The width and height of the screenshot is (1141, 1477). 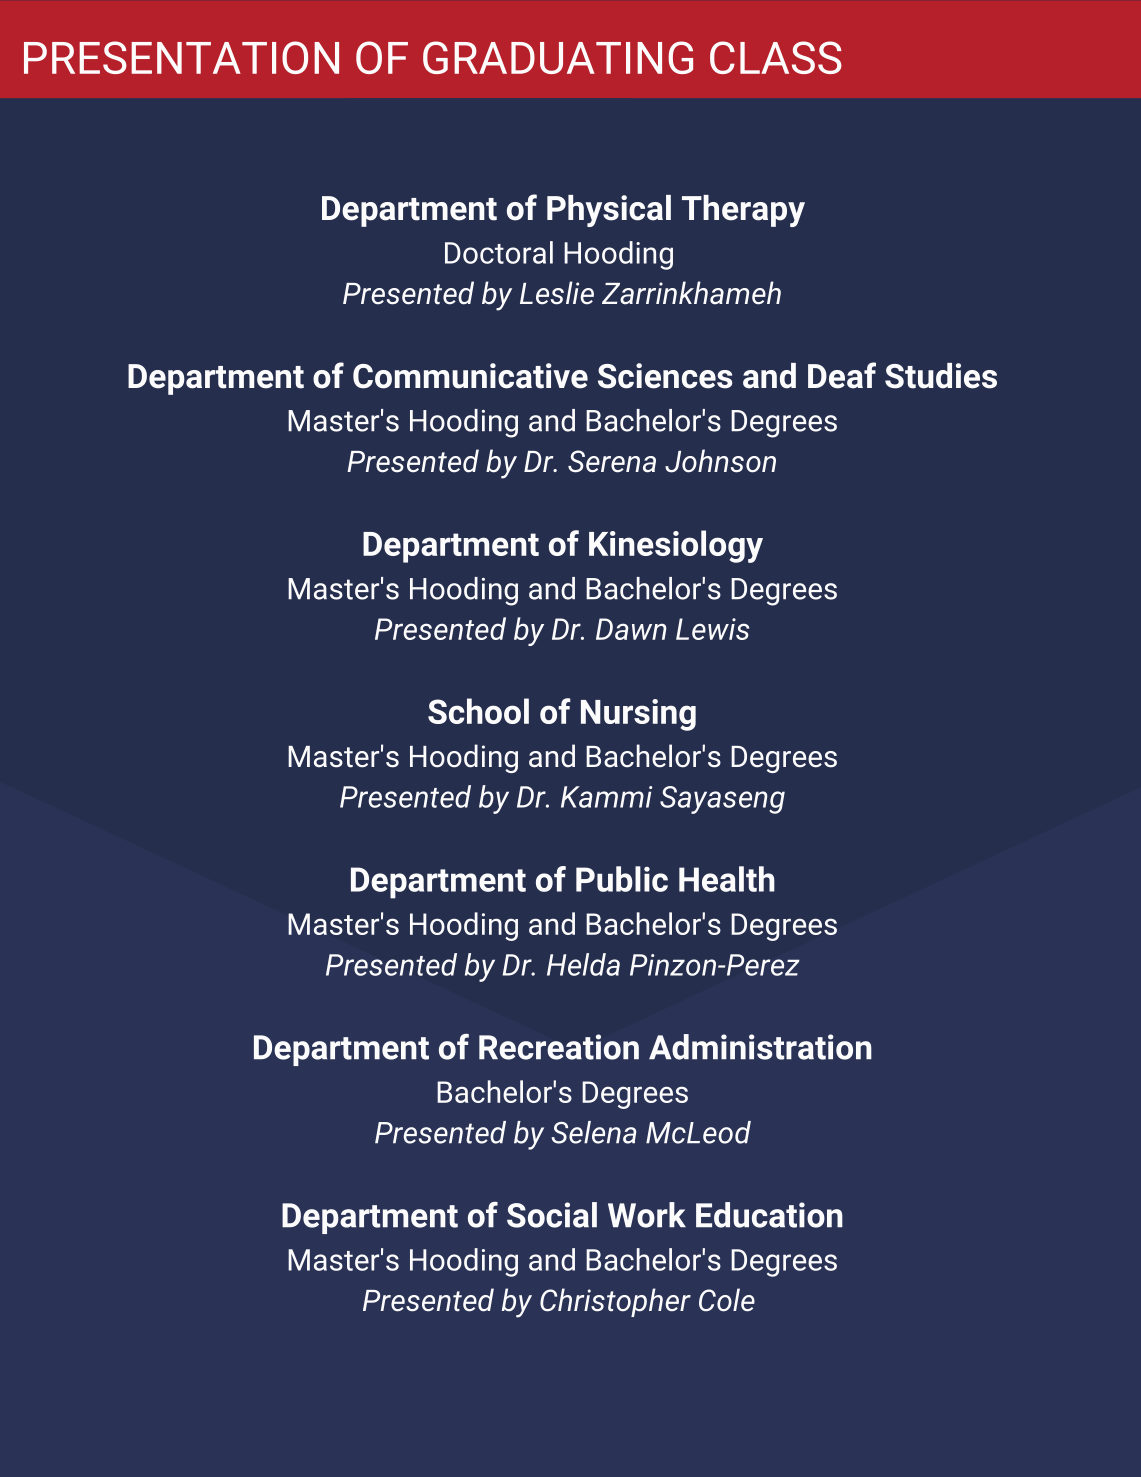 I want to click on Social, so click(x=552, y=1215).
